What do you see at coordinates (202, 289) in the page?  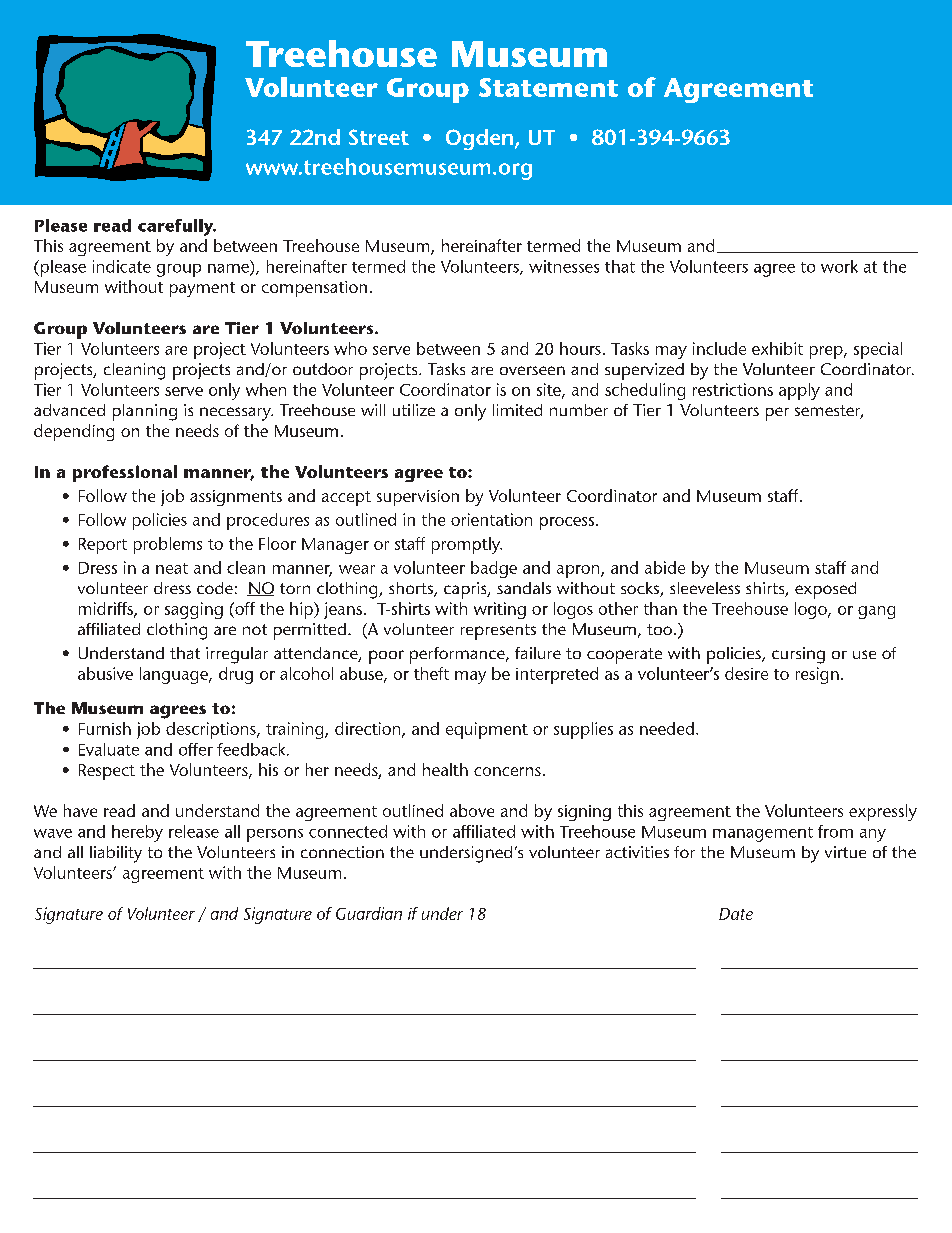 I see `payment` at bounding box center [202, 289].
